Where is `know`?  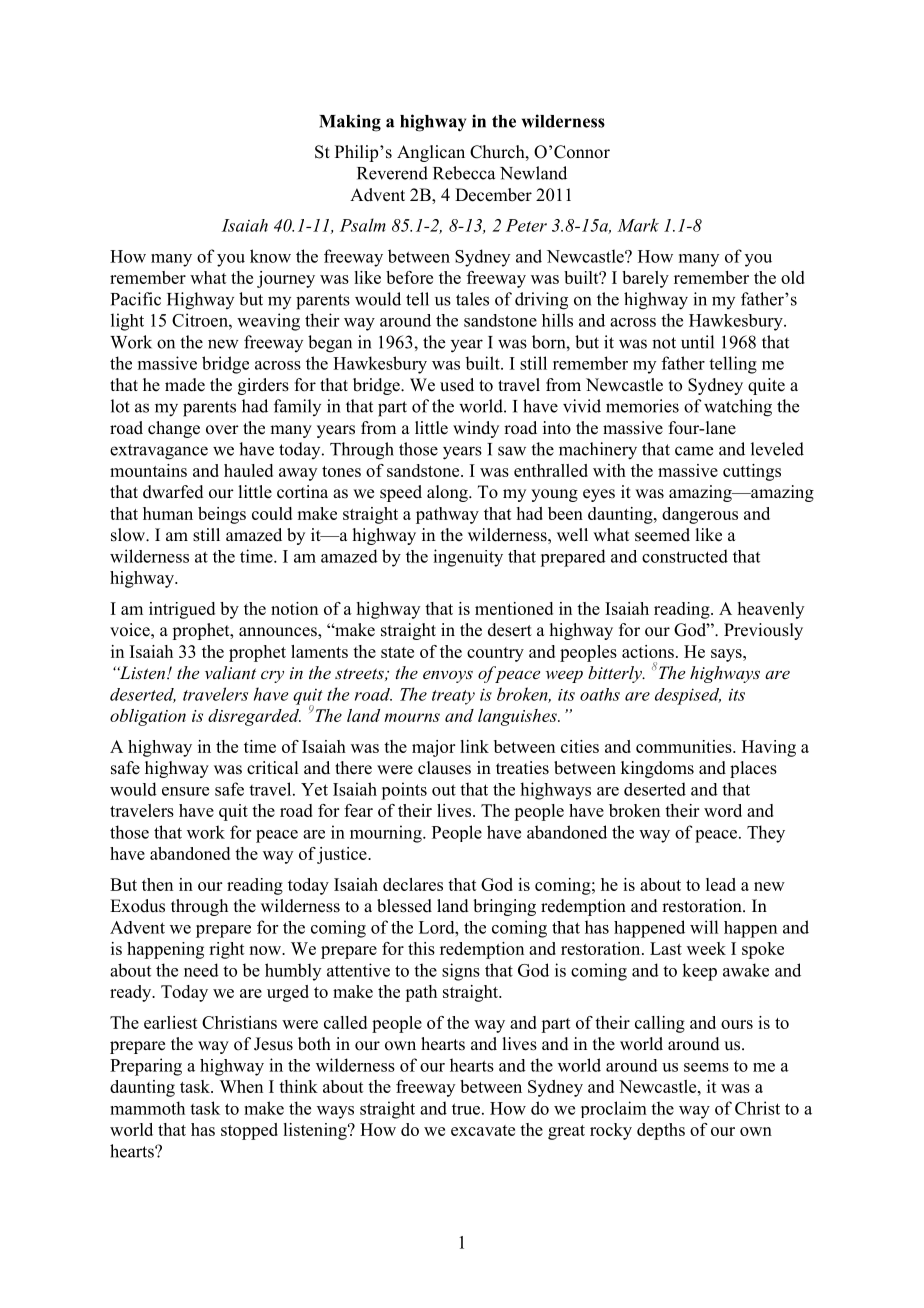
know is located at coordinates (270, 256).
